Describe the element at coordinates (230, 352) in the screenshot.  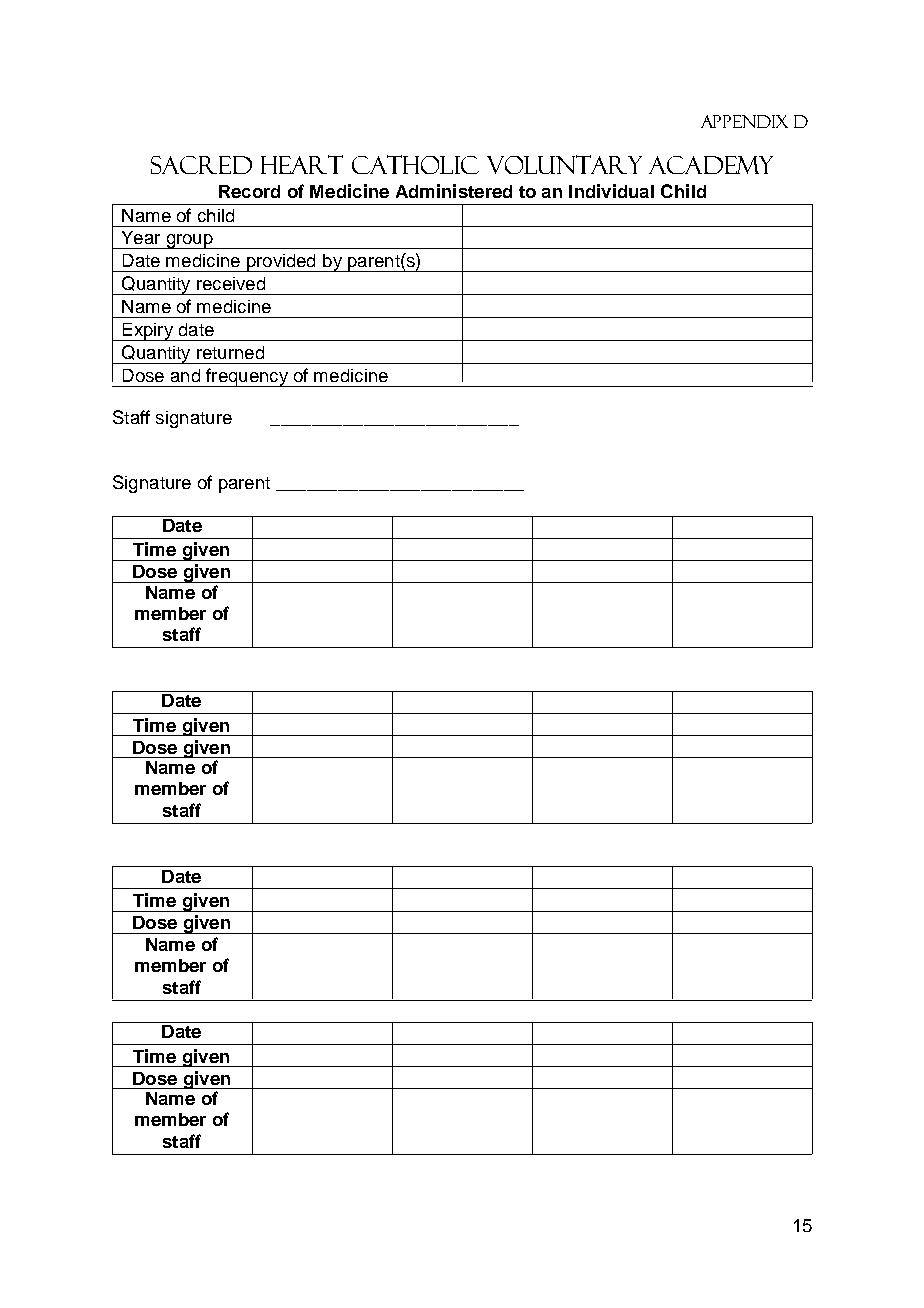
I see `returned` at that location.
